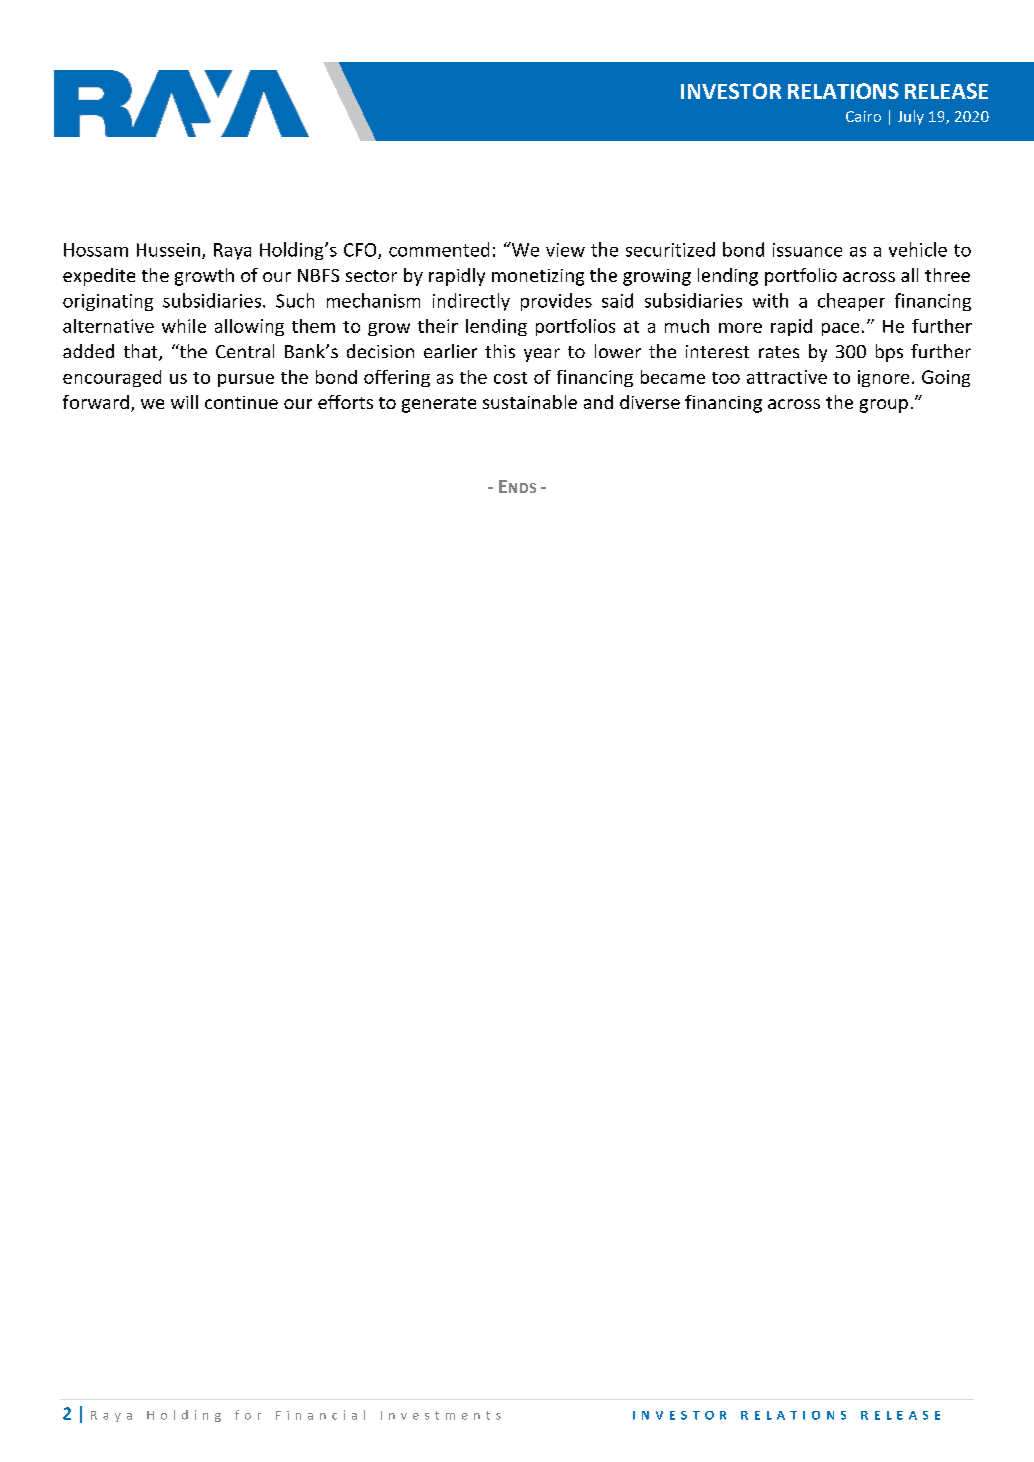 The height and width of the screenshot is (1462, 1034). Describe the element at coordinates (911, 117) in the screenshot. I see `July` at that location.
